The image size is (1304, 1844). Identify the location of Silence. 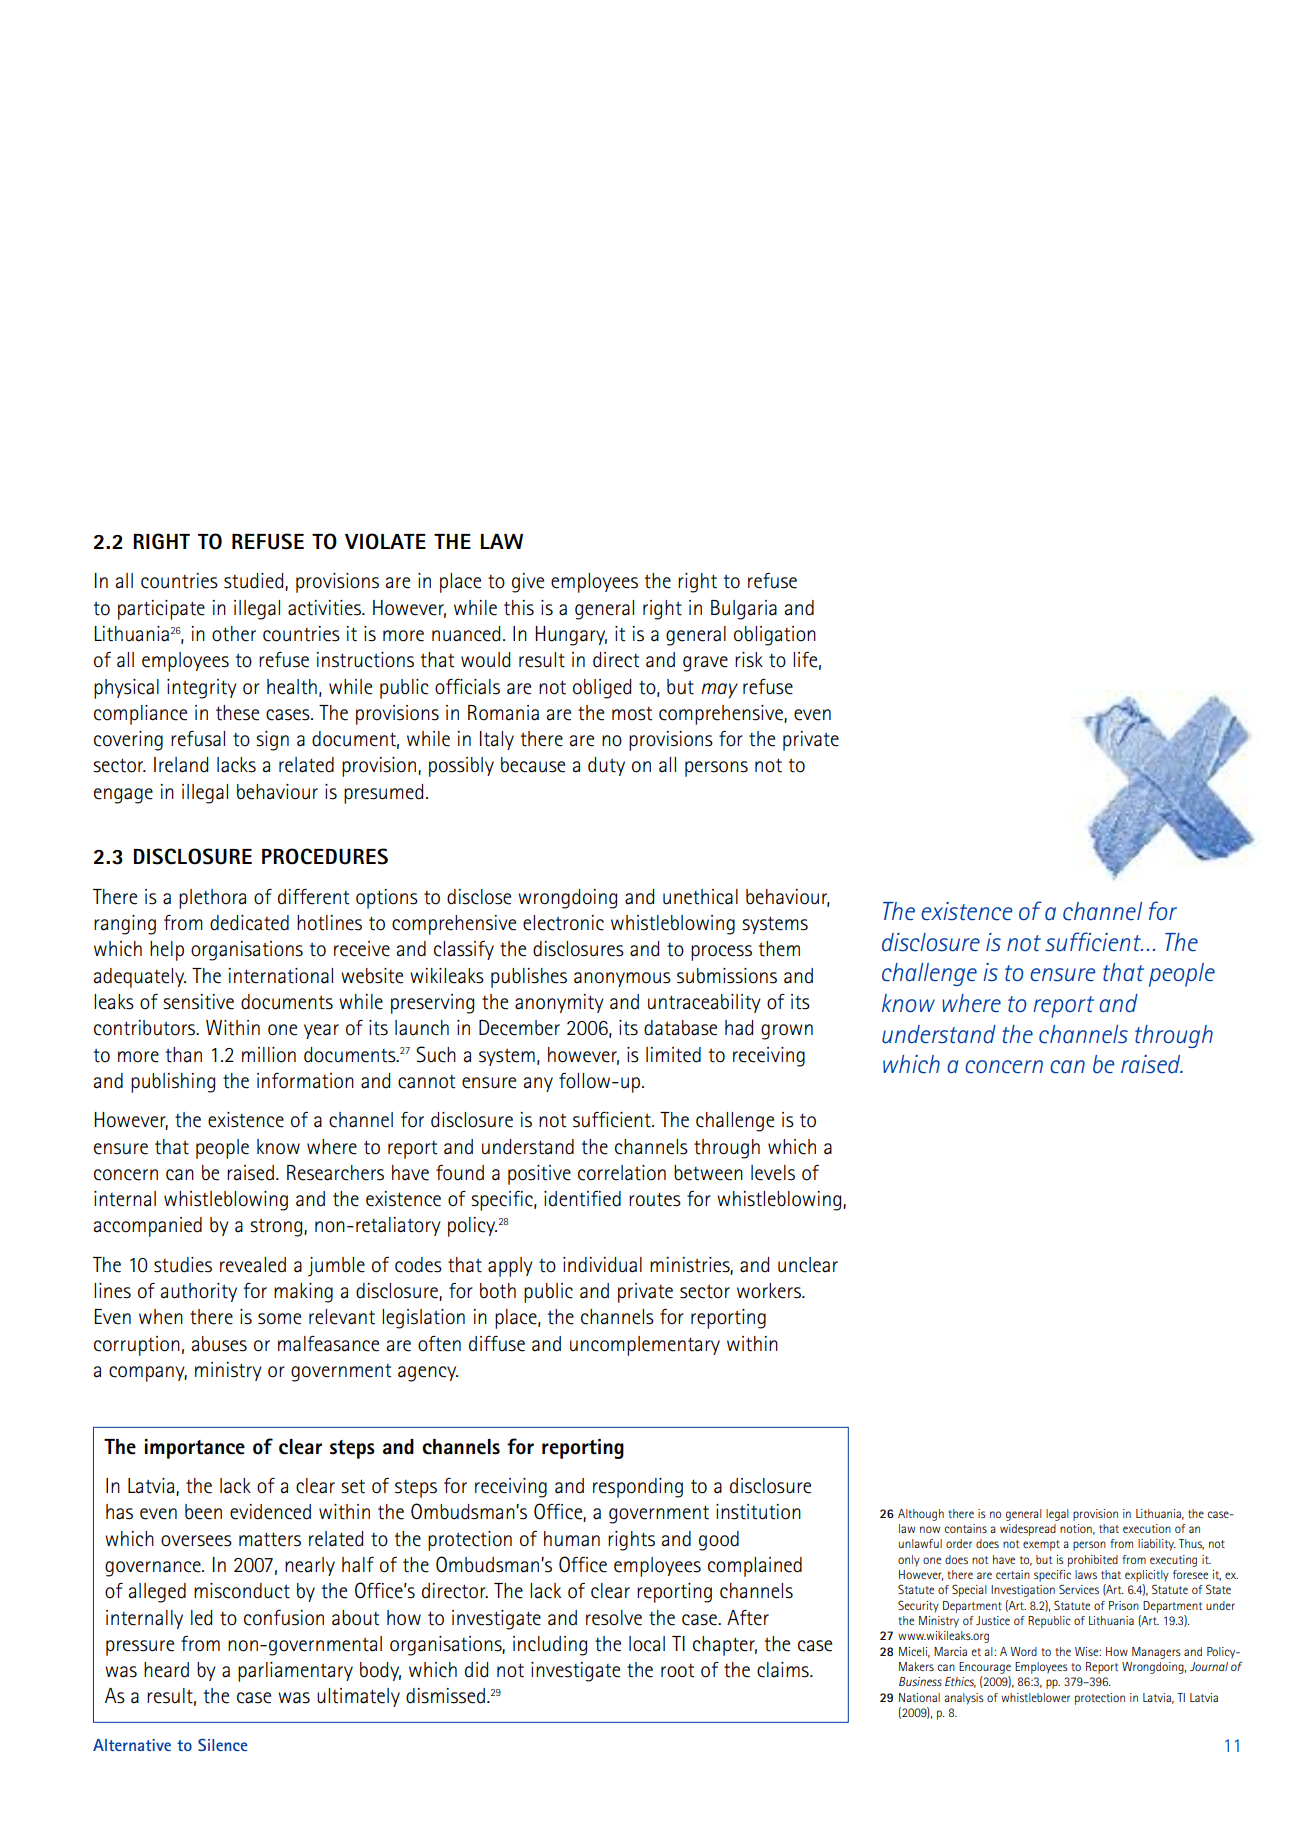
(222, 1744).
